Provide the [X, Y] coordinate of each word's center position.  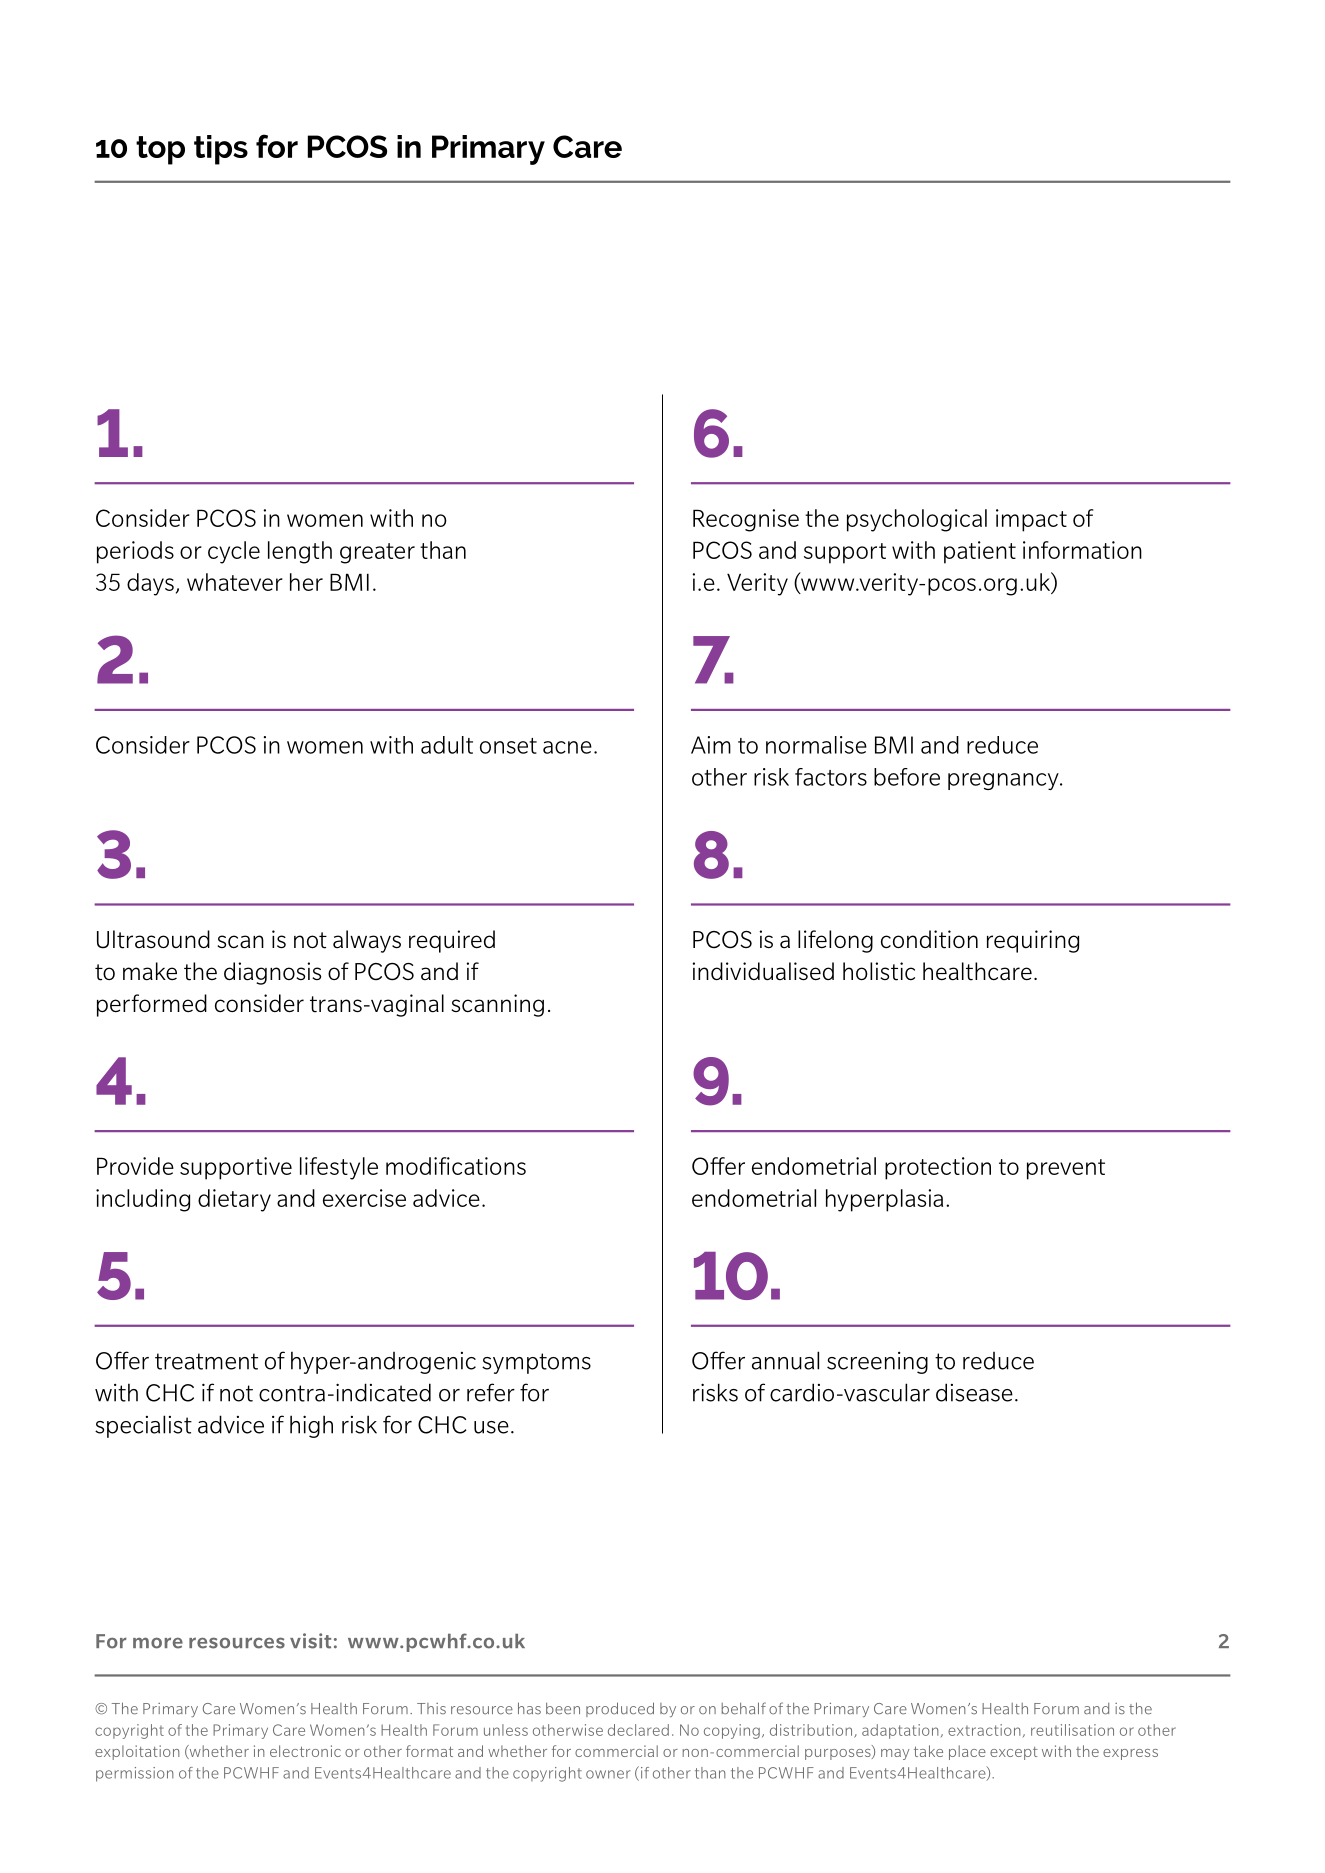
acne [567, 747]
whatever [235, 582]
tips [221, 150]
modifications [456, 1166]
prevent [1066, 1169]
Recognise [746, 520]
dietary [234, 1200]
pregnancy [1004, 781]
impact [1031, 520]
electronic [305, 1751]
